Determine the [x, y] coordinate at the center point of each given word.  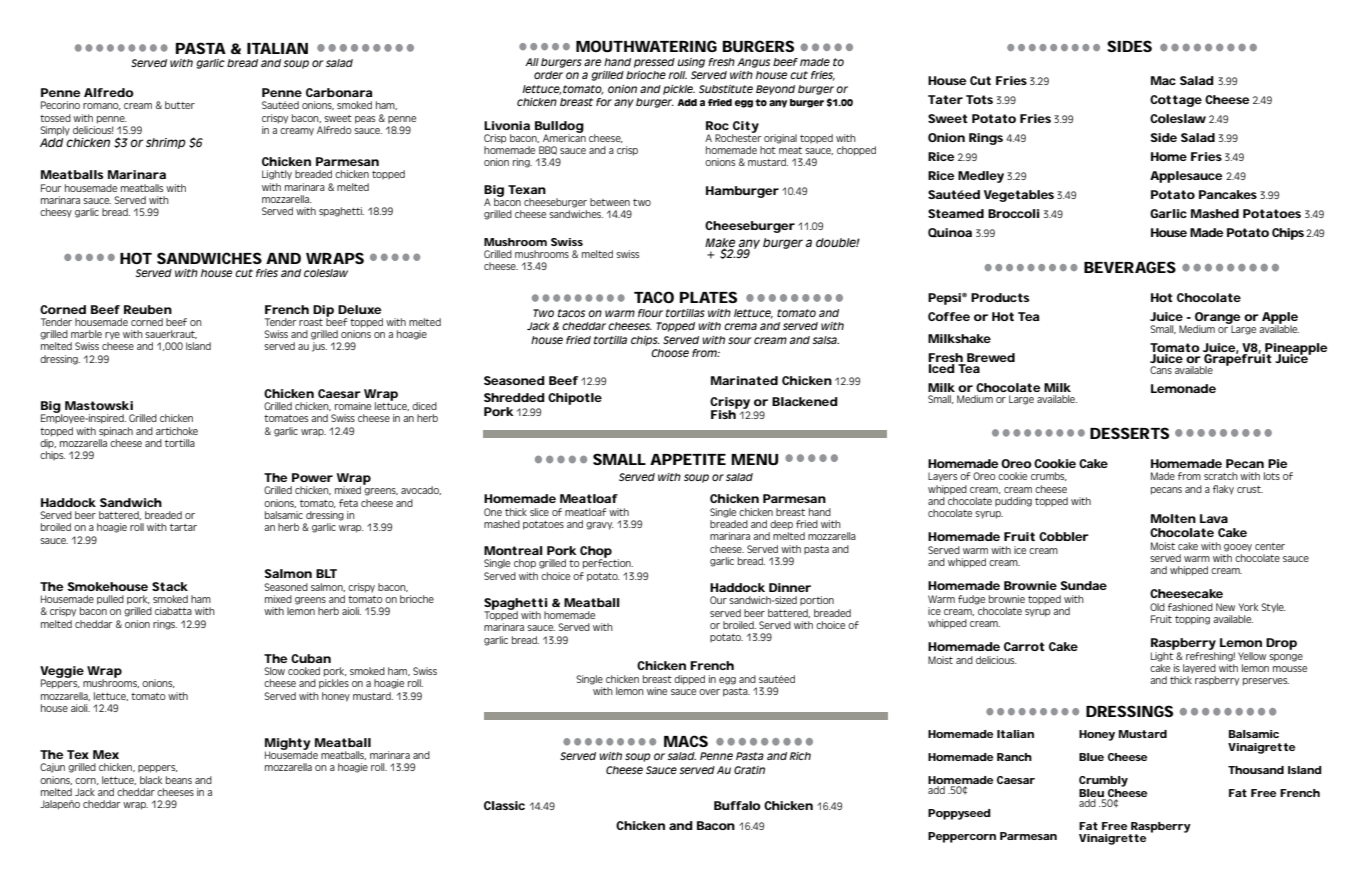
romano [102, 106]
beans [179, 780]
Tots [979, 99]
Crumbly [1103, 781]
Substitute [726, 89]
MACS [686, 741]
